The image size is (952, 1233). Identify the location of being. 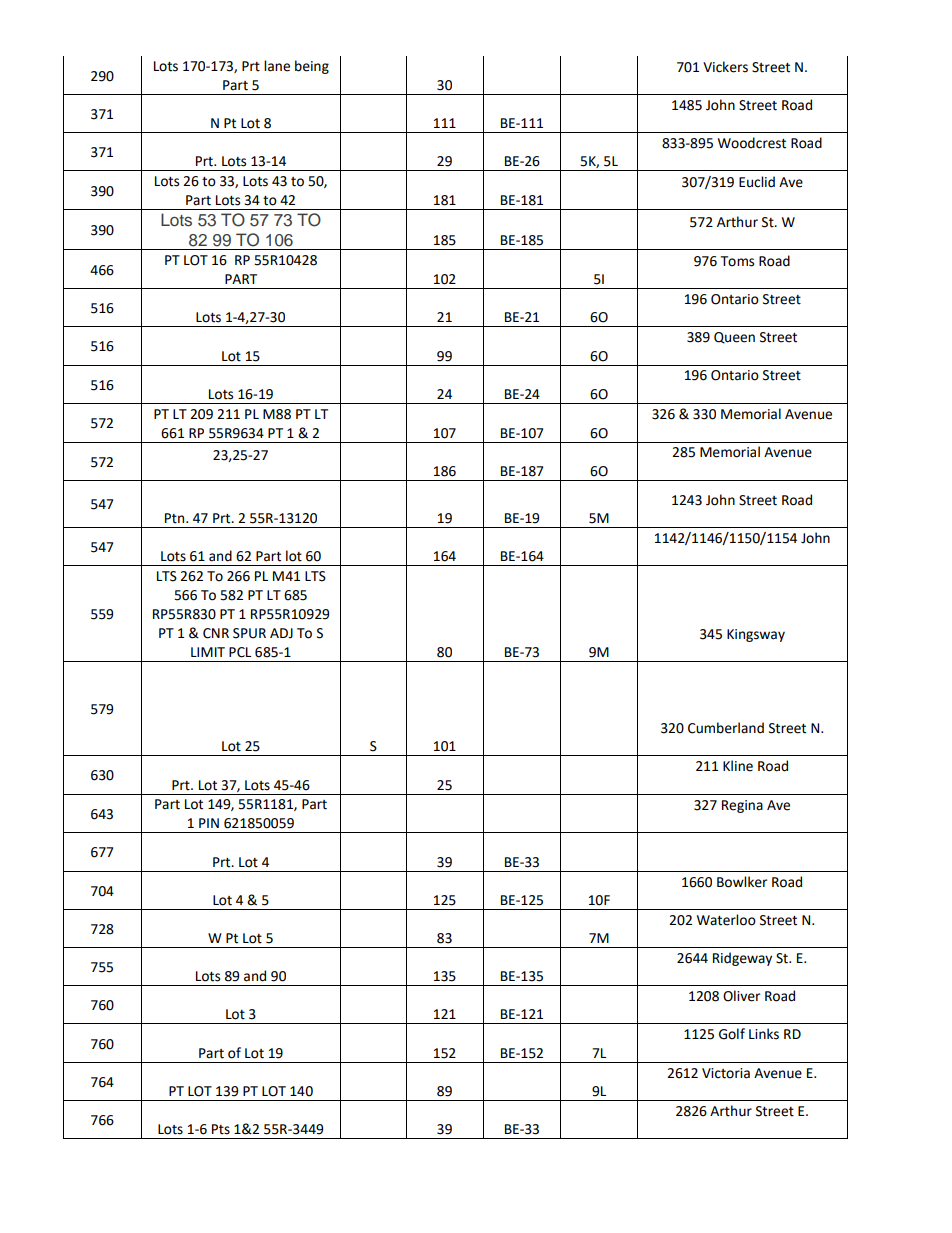
(312, 67).
